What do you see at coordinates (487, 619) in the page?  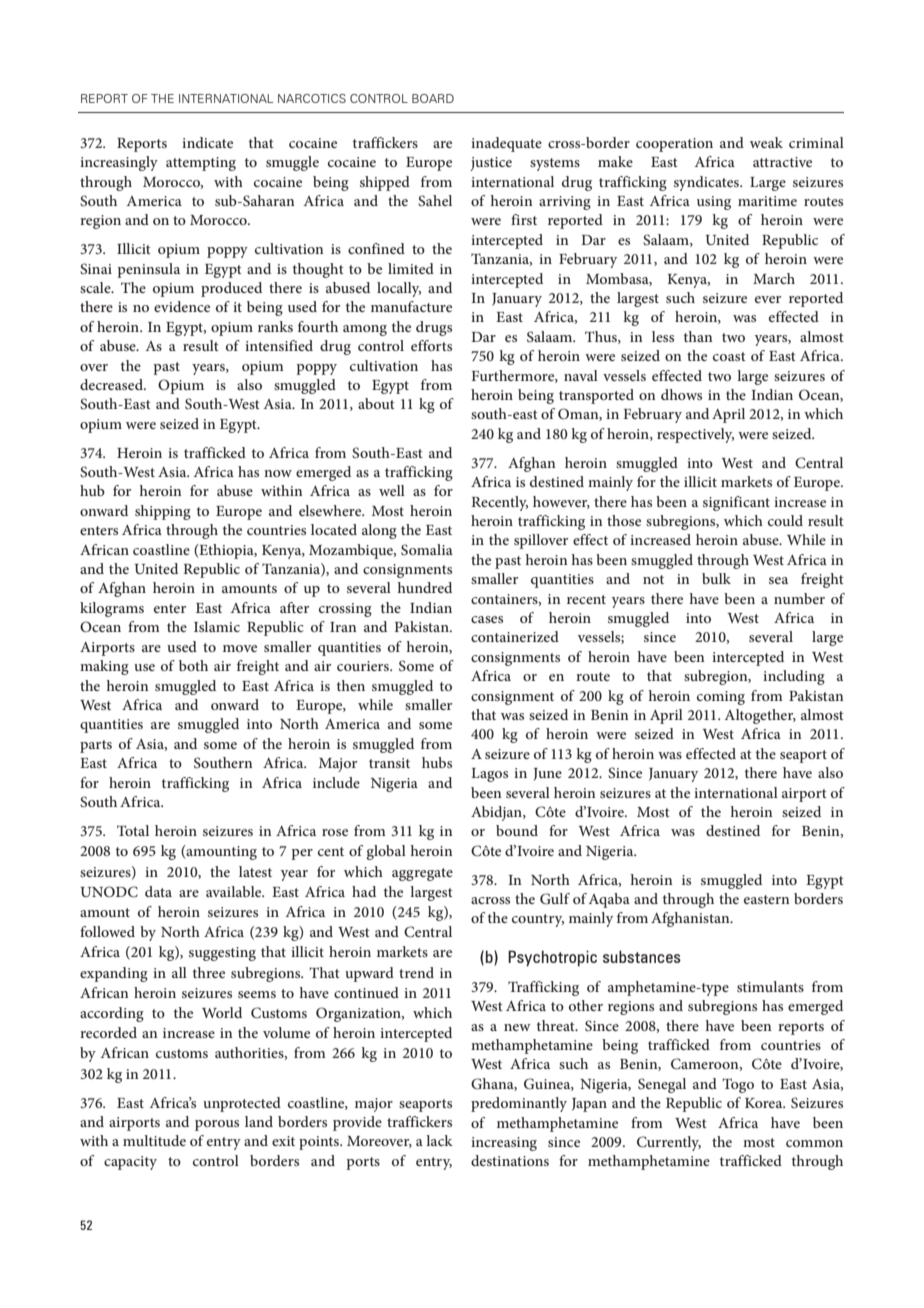 I see `cases` at bounding box center [487, 619].
